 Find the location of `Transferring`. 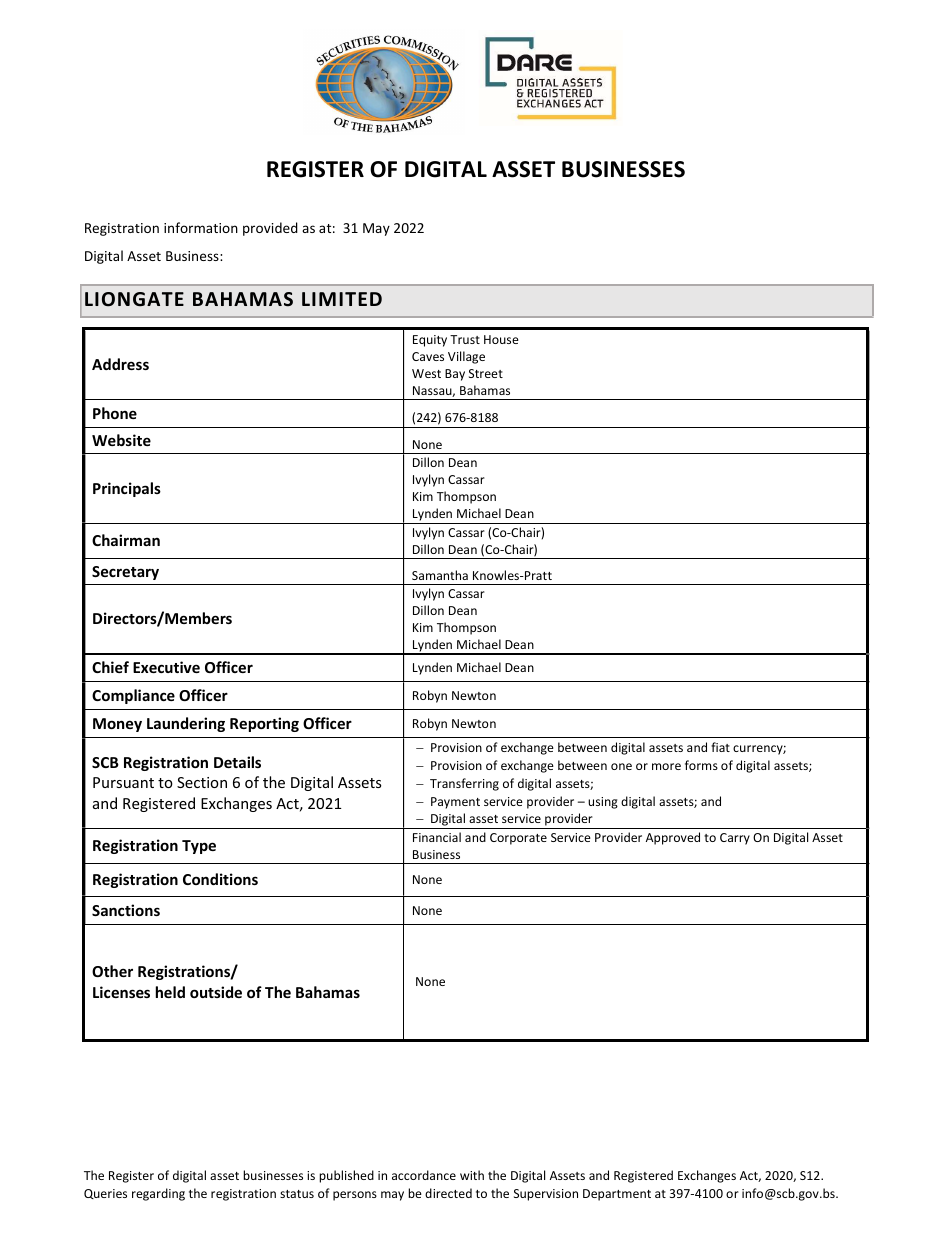

Transferring is located at coordinates (464, 784).
